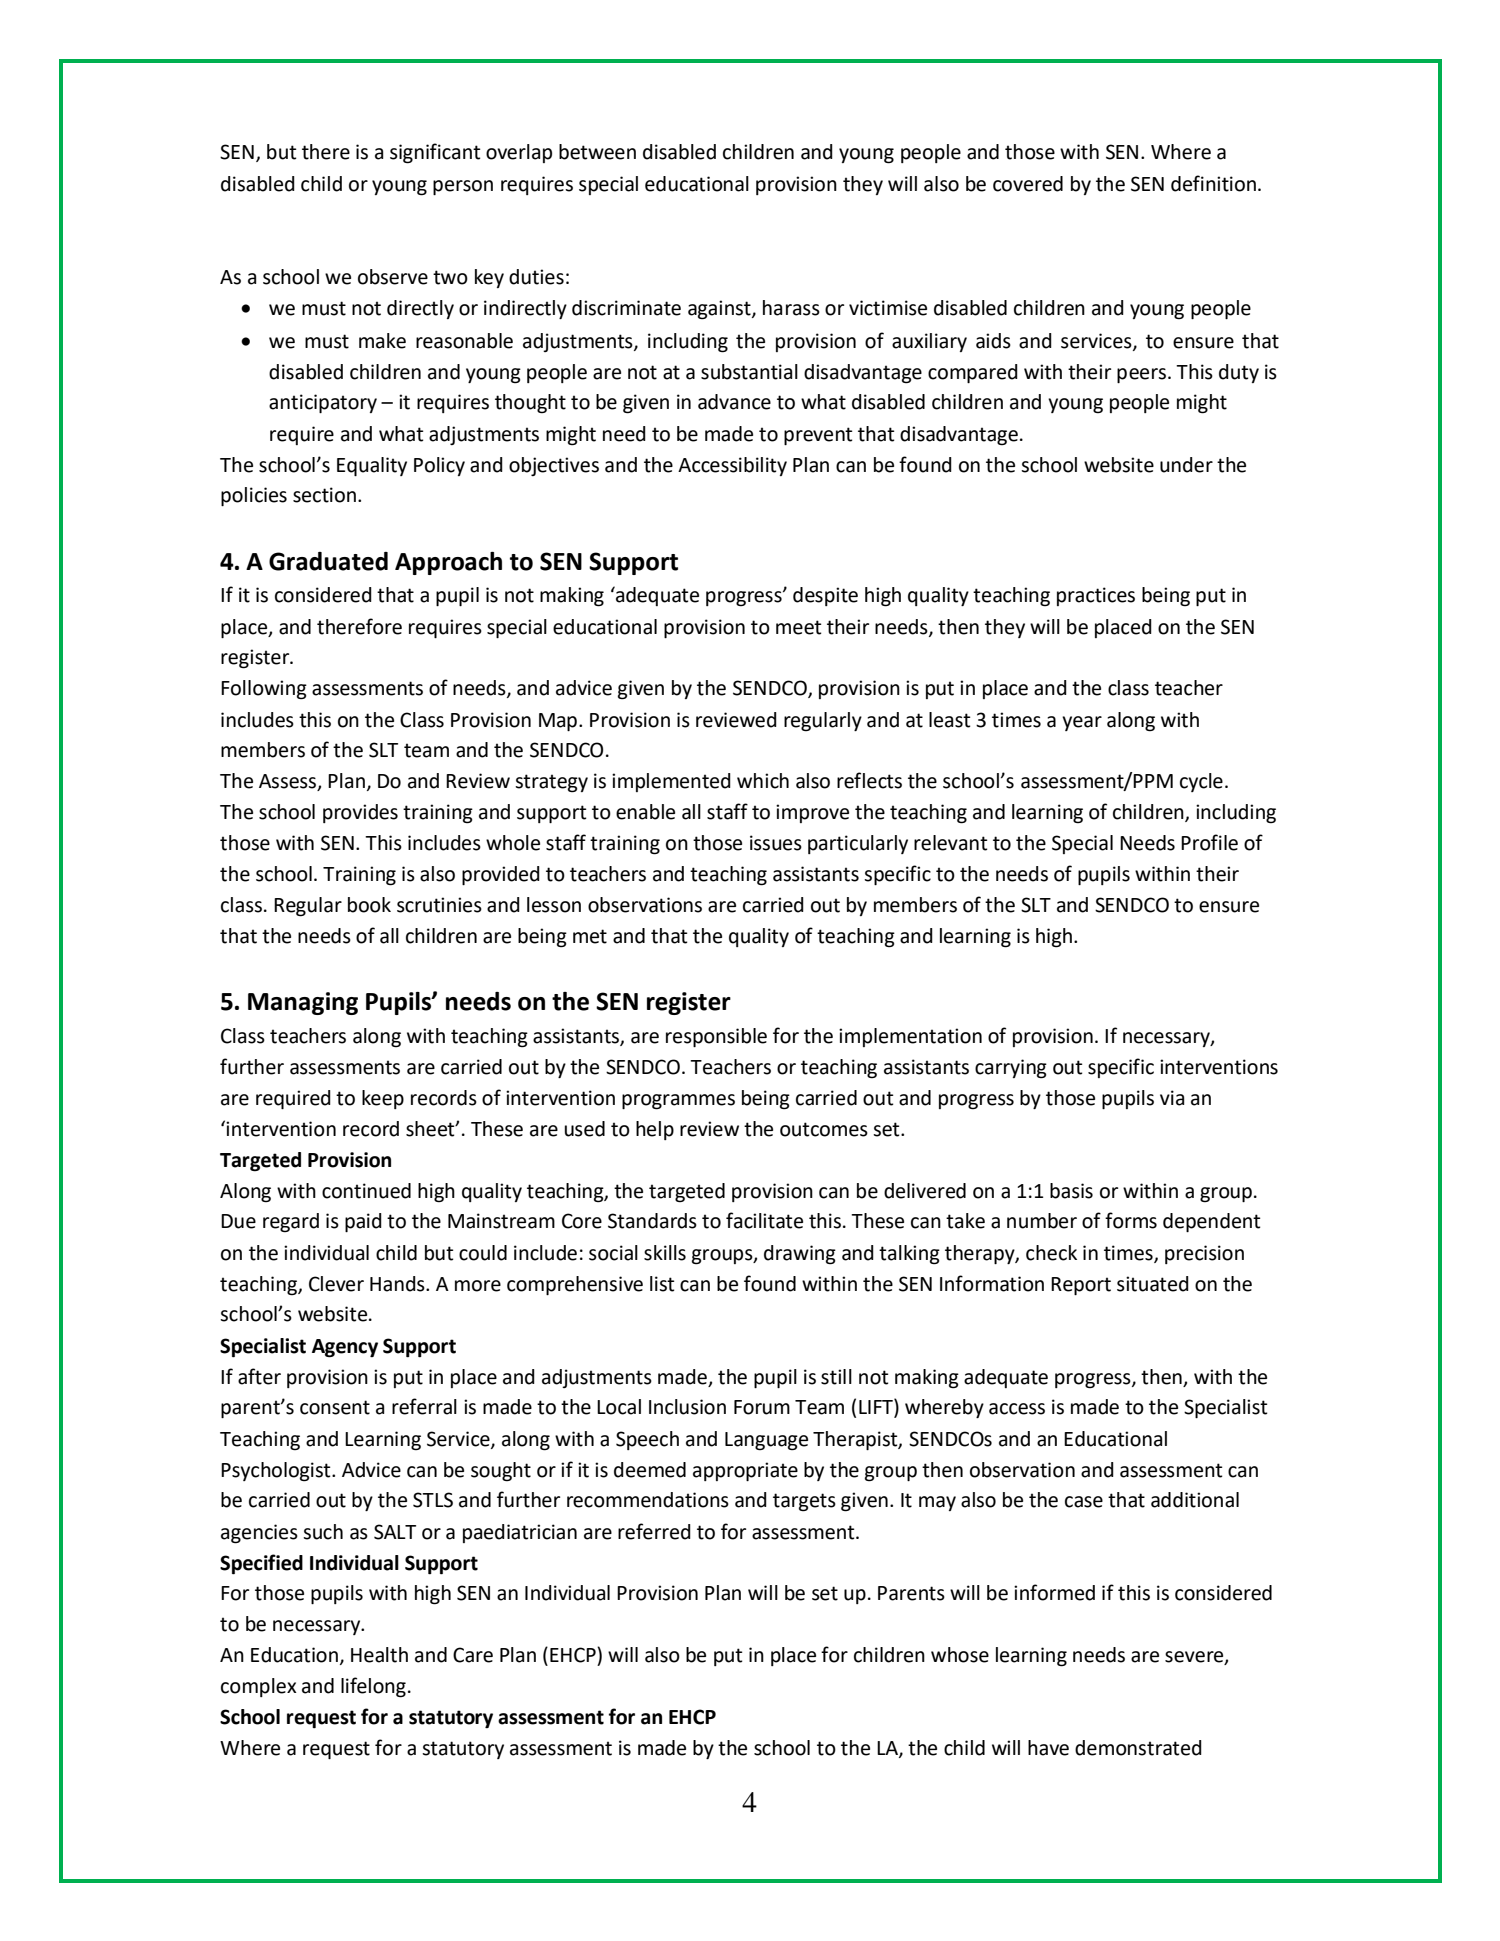  Describe the element at coordinates (1209, 842) in the screenshot. I see `Profile` at that location.
